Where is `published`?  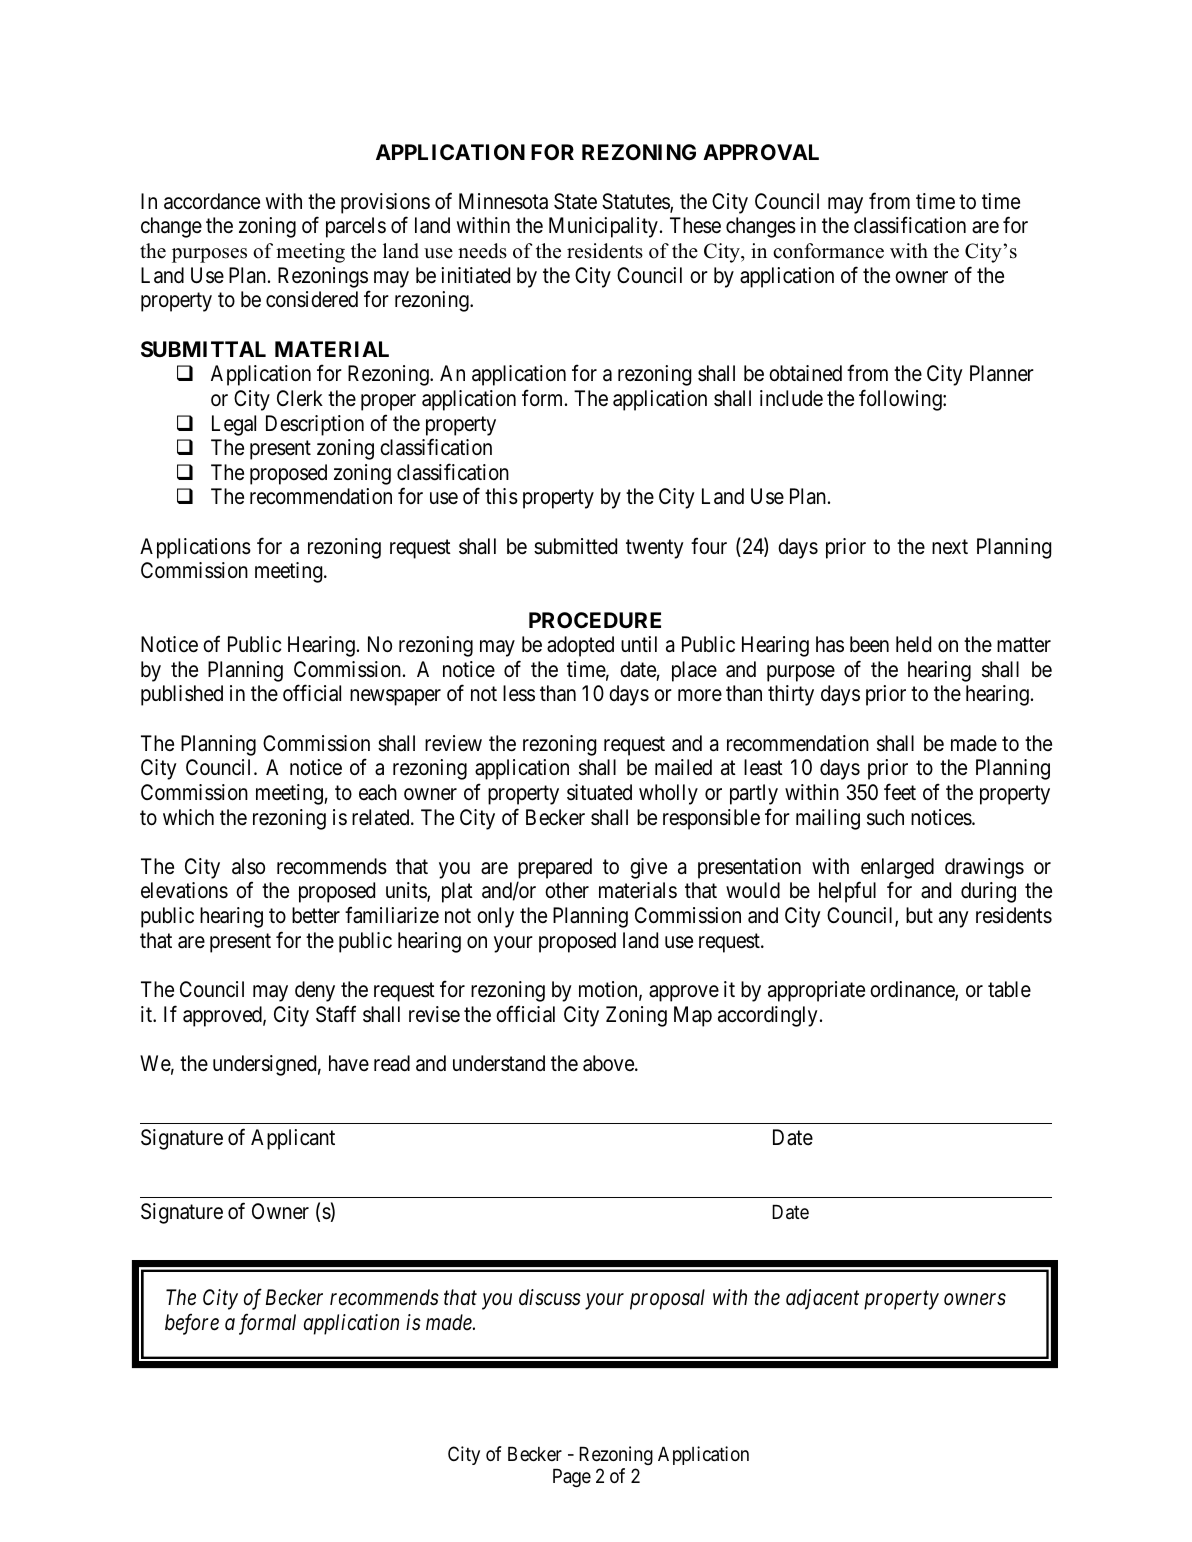
published is located at coordinates (182, 695).
